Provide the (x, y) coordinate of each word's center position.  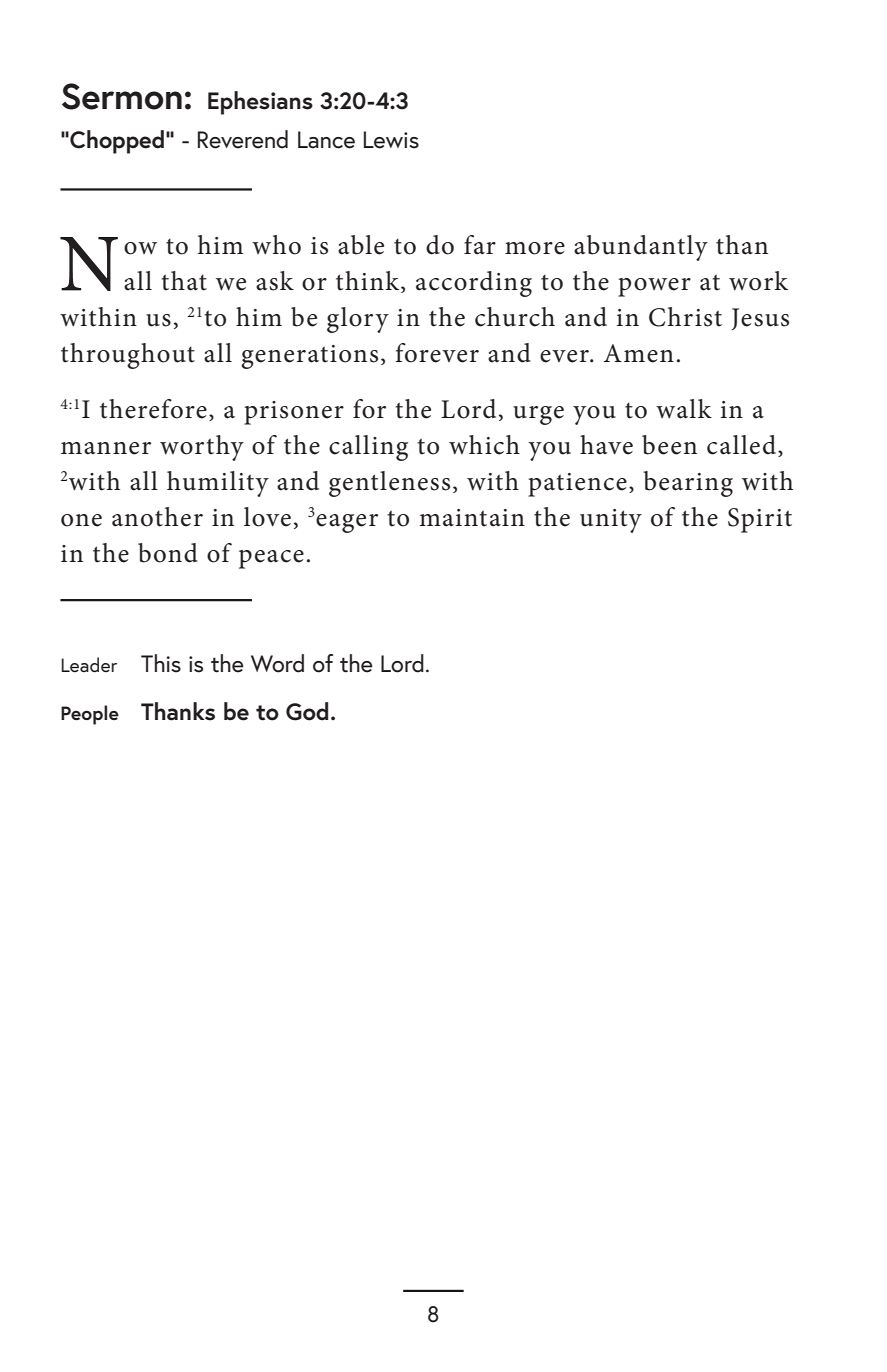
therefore (153, 409)
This (161, 663)
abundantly (641, 248)
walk (684, 409)
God (307, 711)
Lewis (391, 140)
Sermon (122, 96)
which (484, 445)
